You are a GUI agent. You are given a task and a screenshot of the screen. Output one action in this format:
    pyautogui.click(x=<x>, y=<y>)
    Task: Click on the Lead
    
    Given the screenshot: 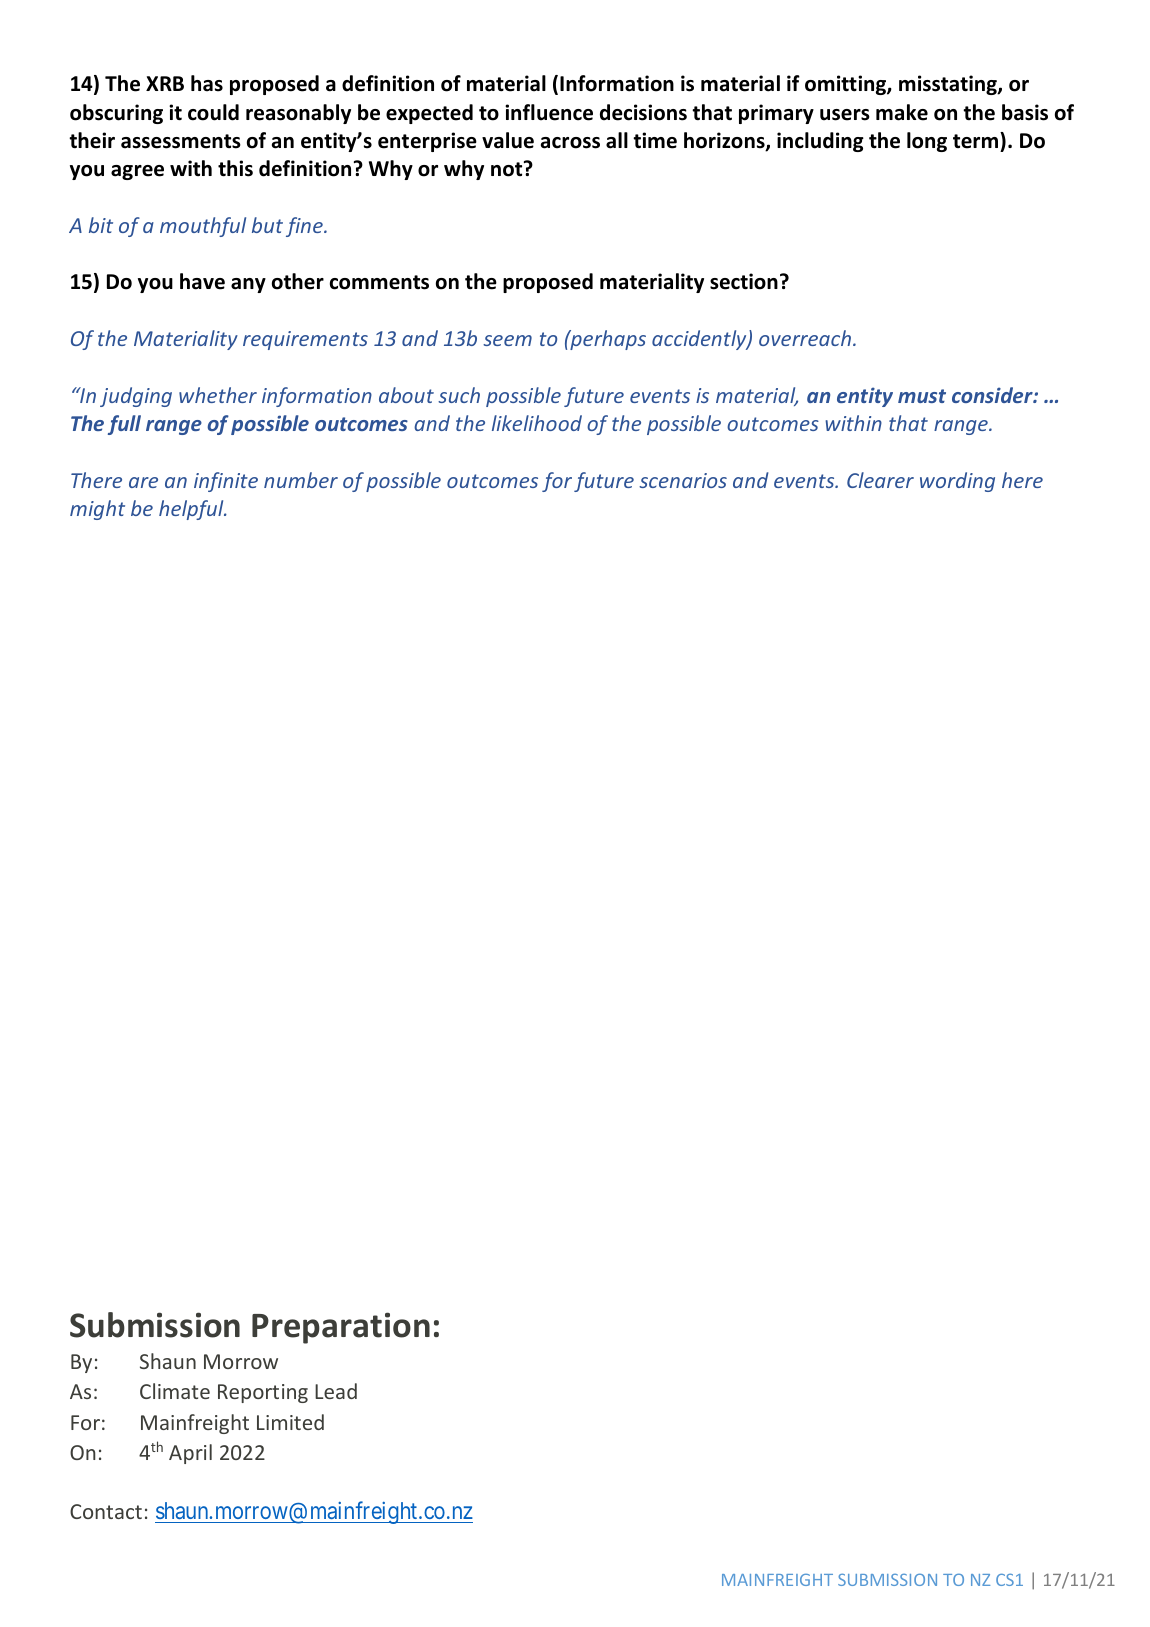 What is the action you would take?
    pyautogui.click(x=336, y=1391)
